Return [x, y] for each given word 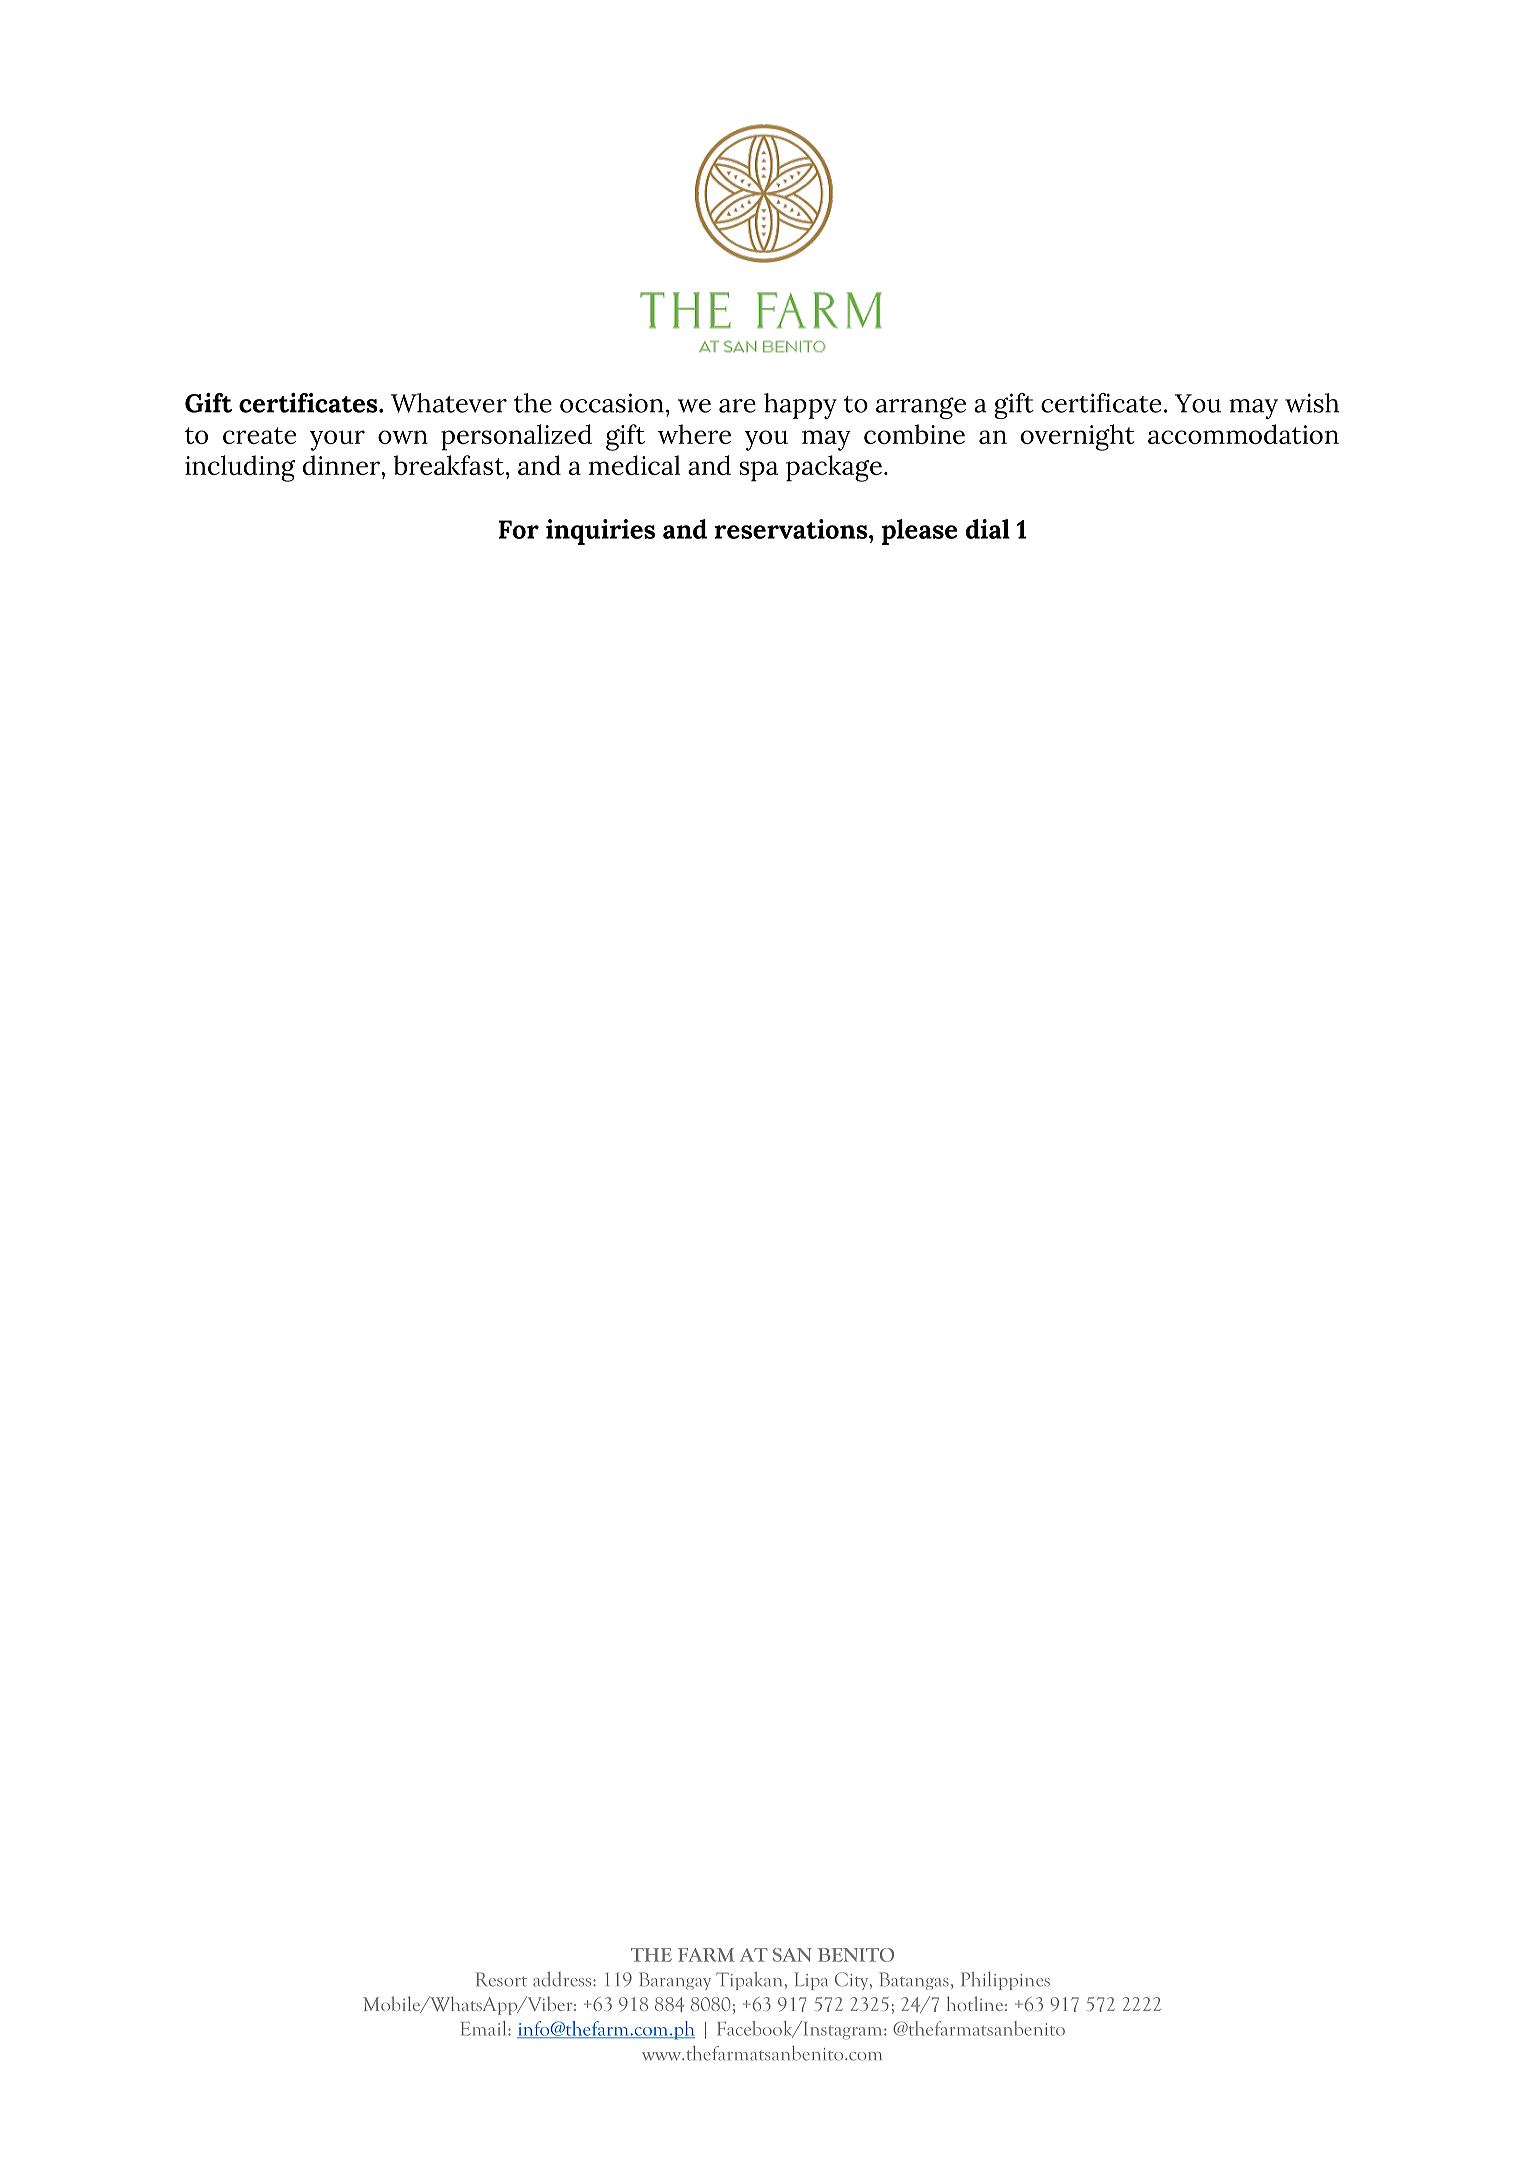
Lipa [811, 1981]
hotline [975, 2003]
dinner [342, 465]
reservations [792, 529]
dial [988, 529]
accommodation [1243, 434]
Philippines [1005, 1981]
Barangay [675, 1981]
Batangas [914, 1981]
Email [485, 2028]
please [919, 532]
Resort [501, 1979]
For [518, 529]
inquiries [600, 532]
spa [759, 471]
